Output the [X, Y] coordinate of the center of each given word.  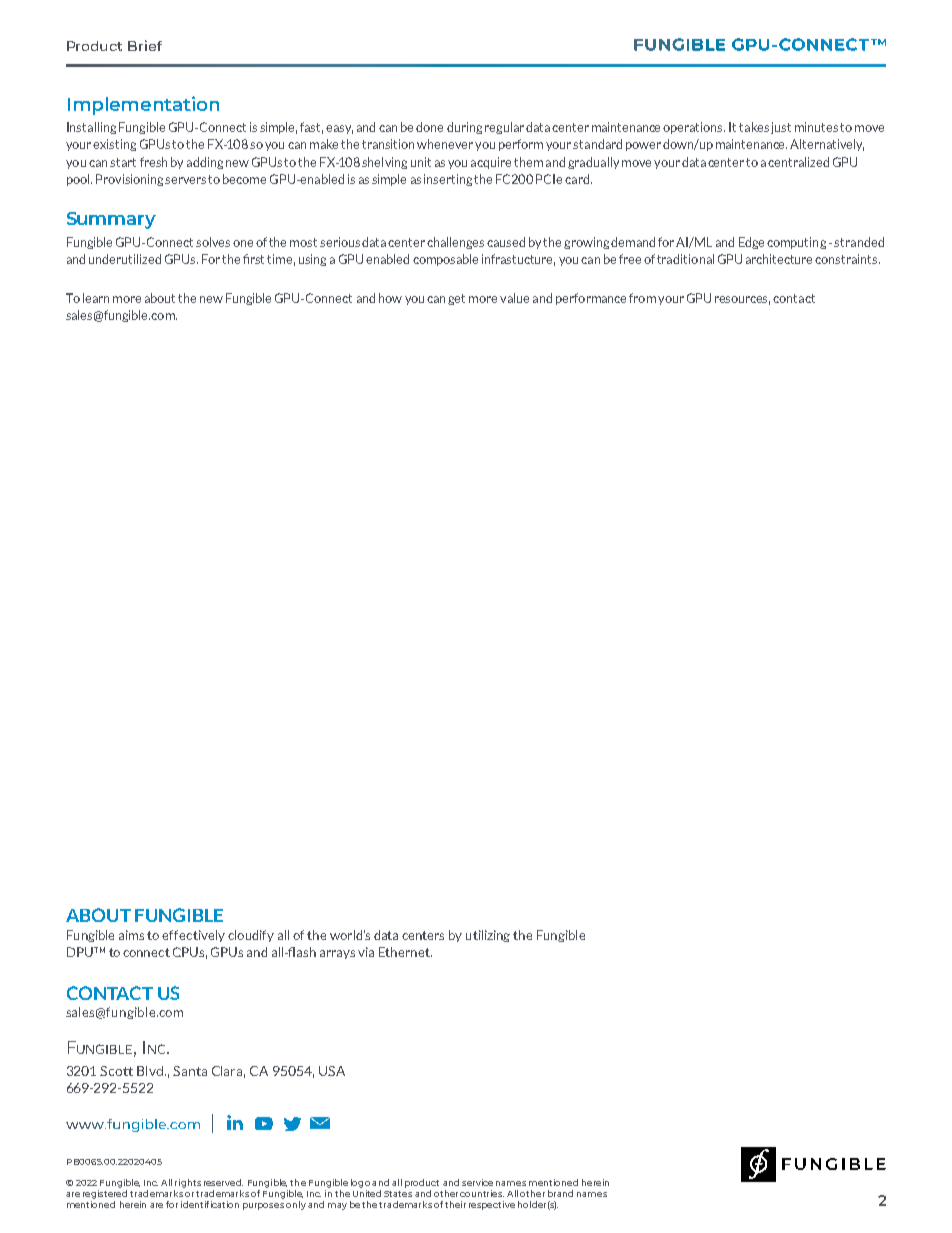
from [642, 298]
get [456, 299]
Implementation [143, 105]
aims [131, 935]
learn [96, 298]
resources [742, 300]
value [514, 298]
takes [754, 127]
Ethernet [405, 952]
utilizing [488, 936]
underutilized [125, 259]
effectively [193, 936]
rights [188, 1183]
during [464, 128]
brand [560, 1193]
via [366, 952]
